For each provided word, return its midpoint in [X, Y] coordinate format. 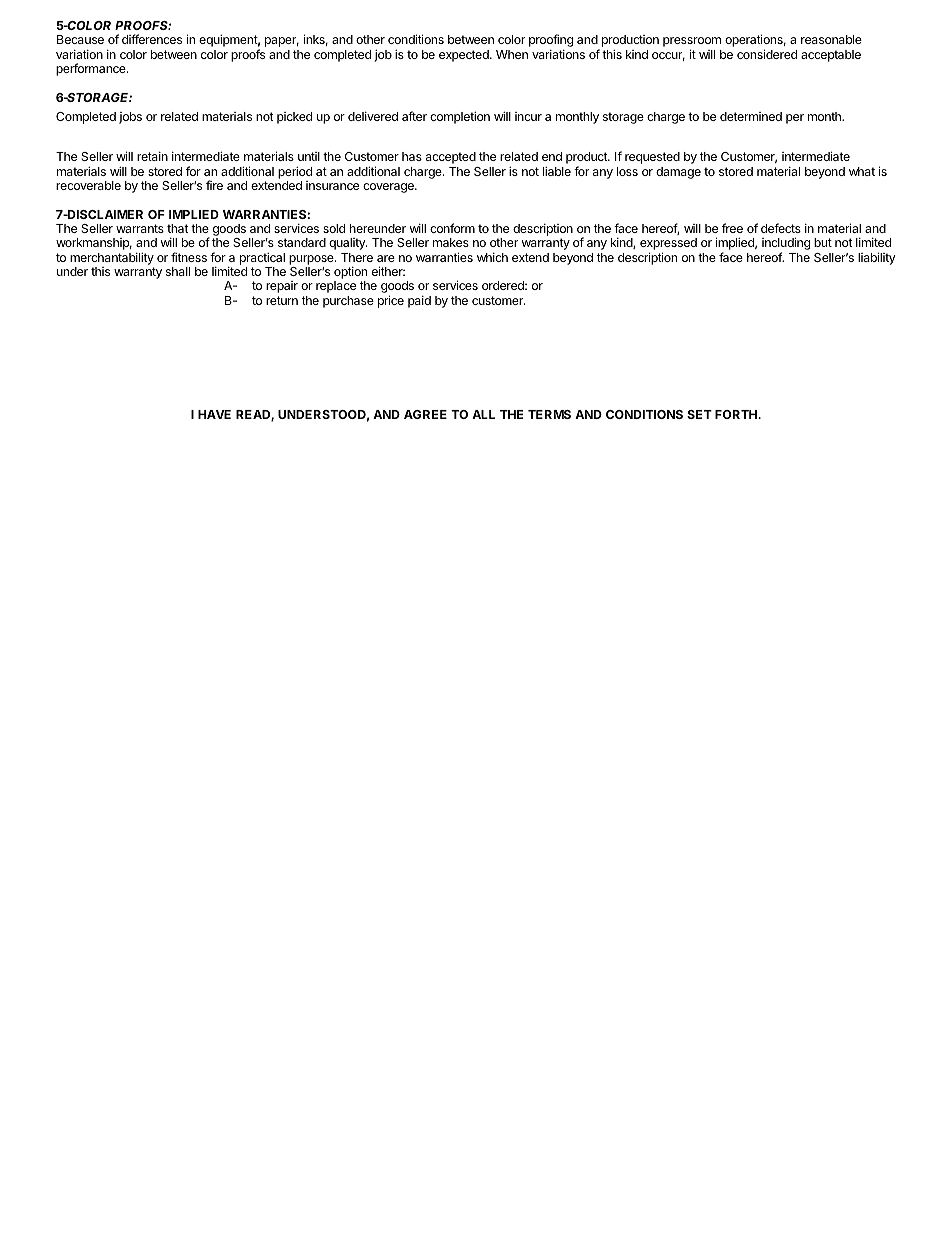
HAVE [214, 414]
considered [767, 54]
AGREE [425, 414]
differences [152, 39]
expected [465, 56]
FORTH [737, 414]
